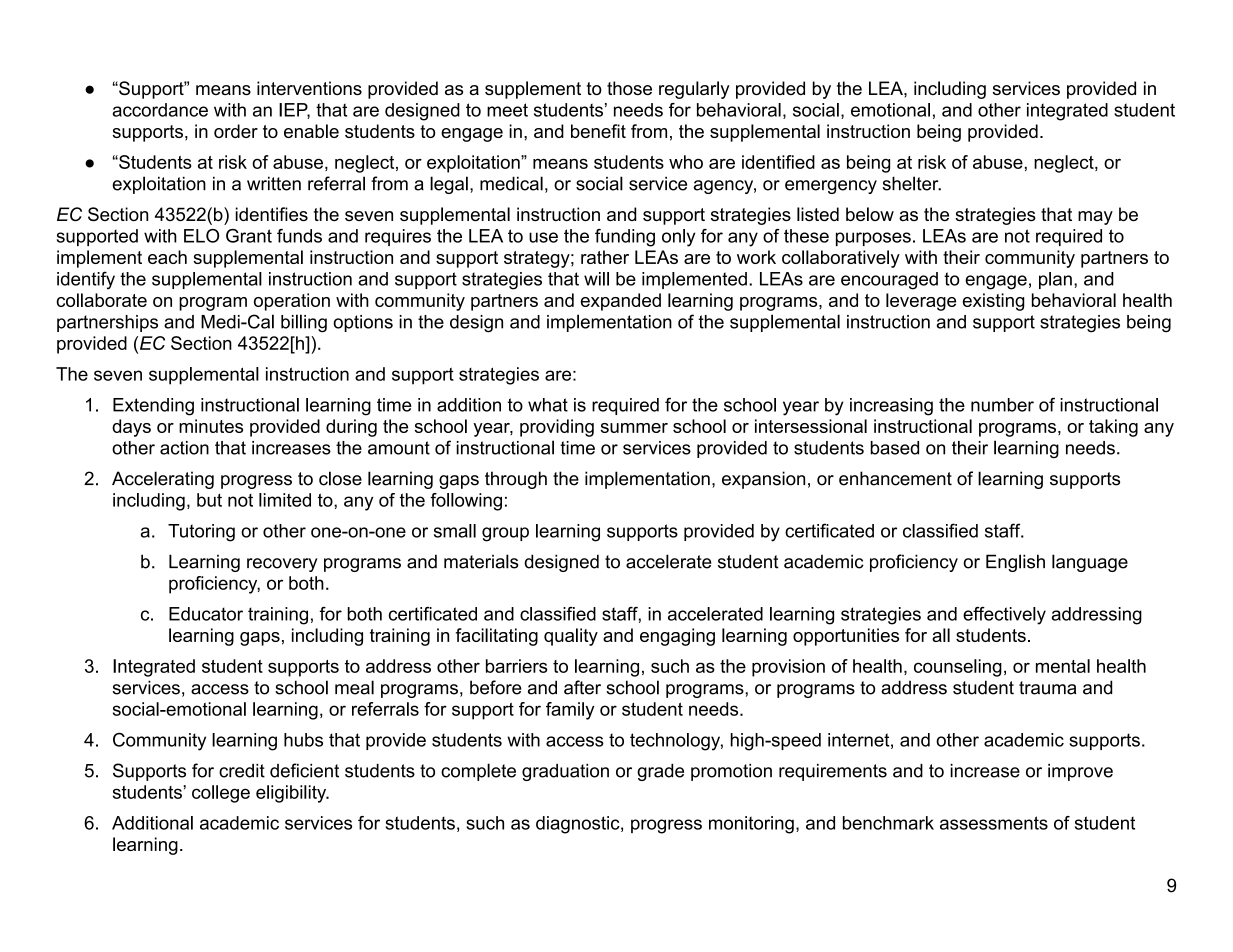  Describe the element at coordinates (912, 183) in the document. I see `shelter` at that location.
